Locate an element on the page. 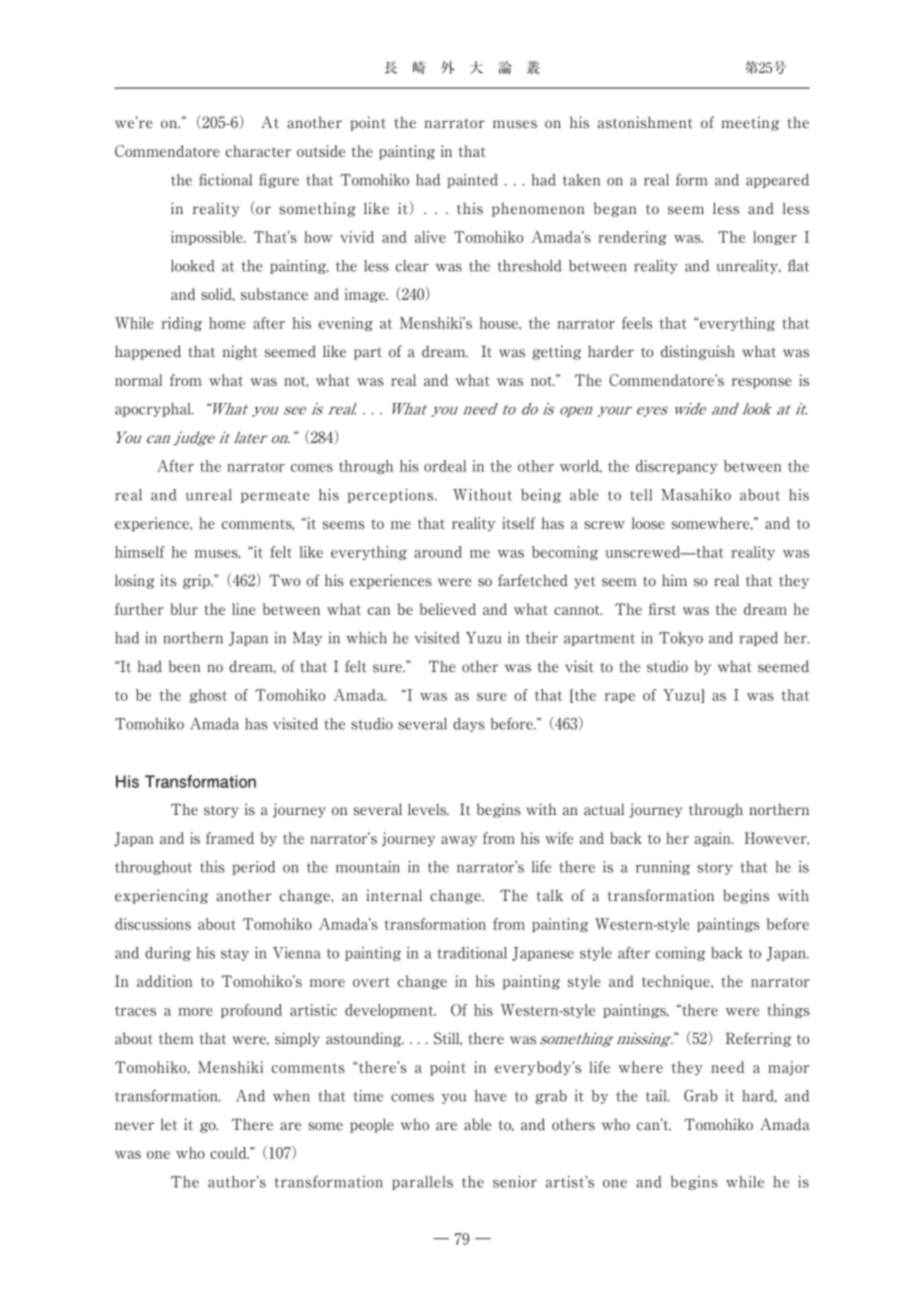  discrepancy is located at coordinates (677, 467).
